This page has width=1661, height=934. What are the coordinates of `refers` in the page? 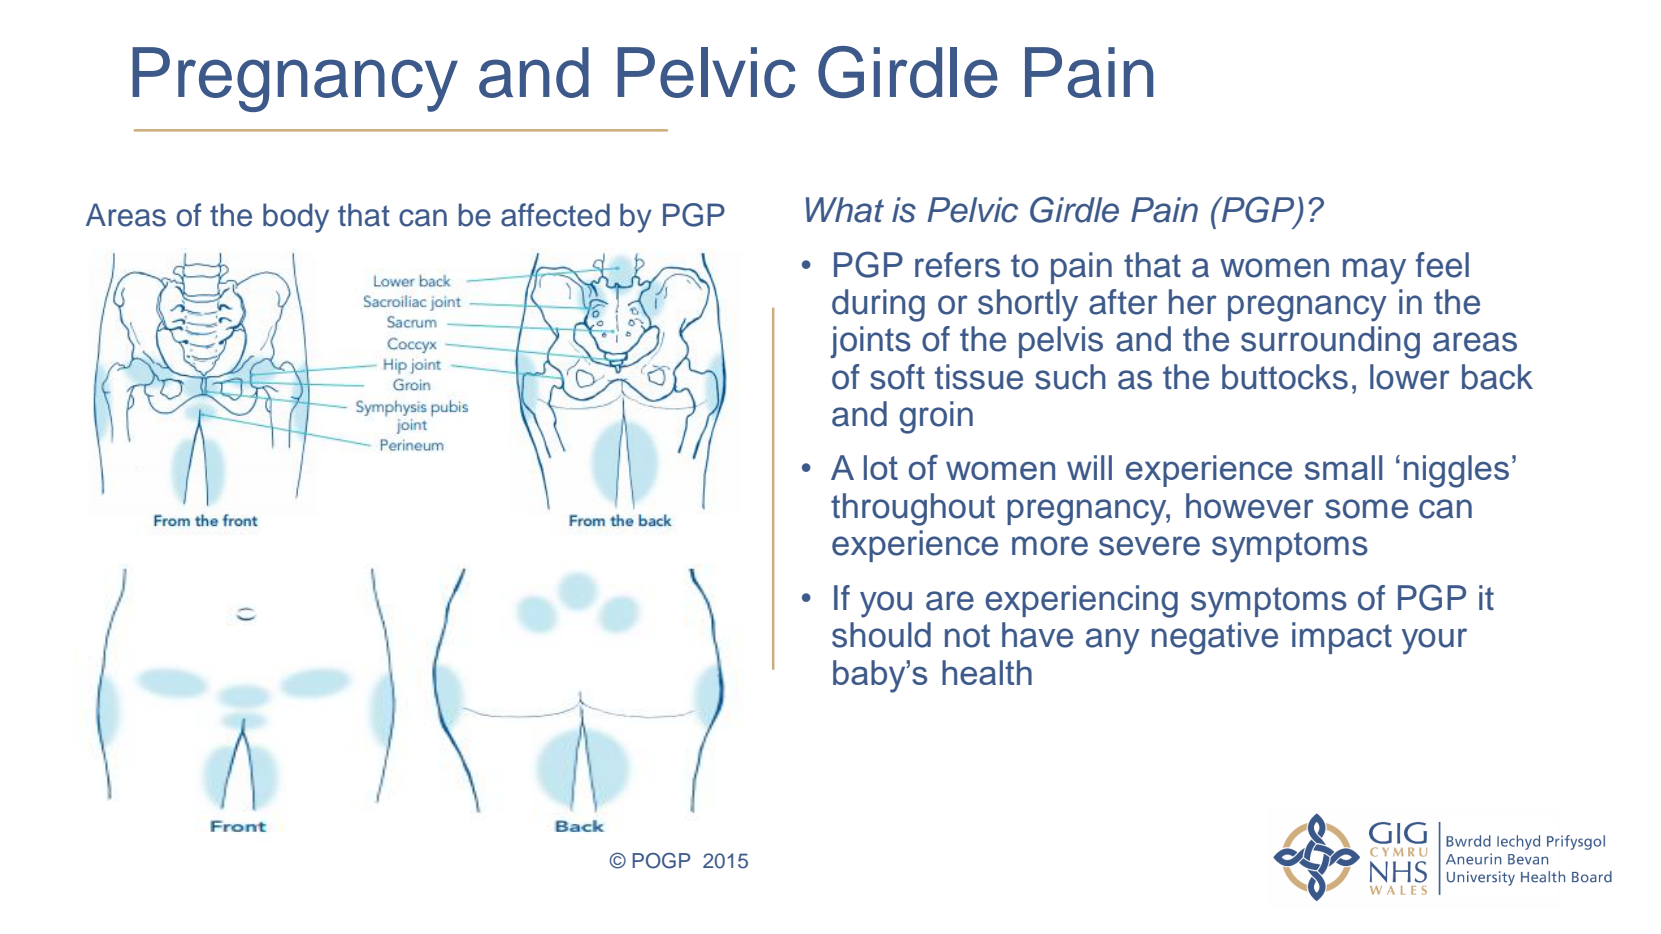 It's located at (957, 265).
